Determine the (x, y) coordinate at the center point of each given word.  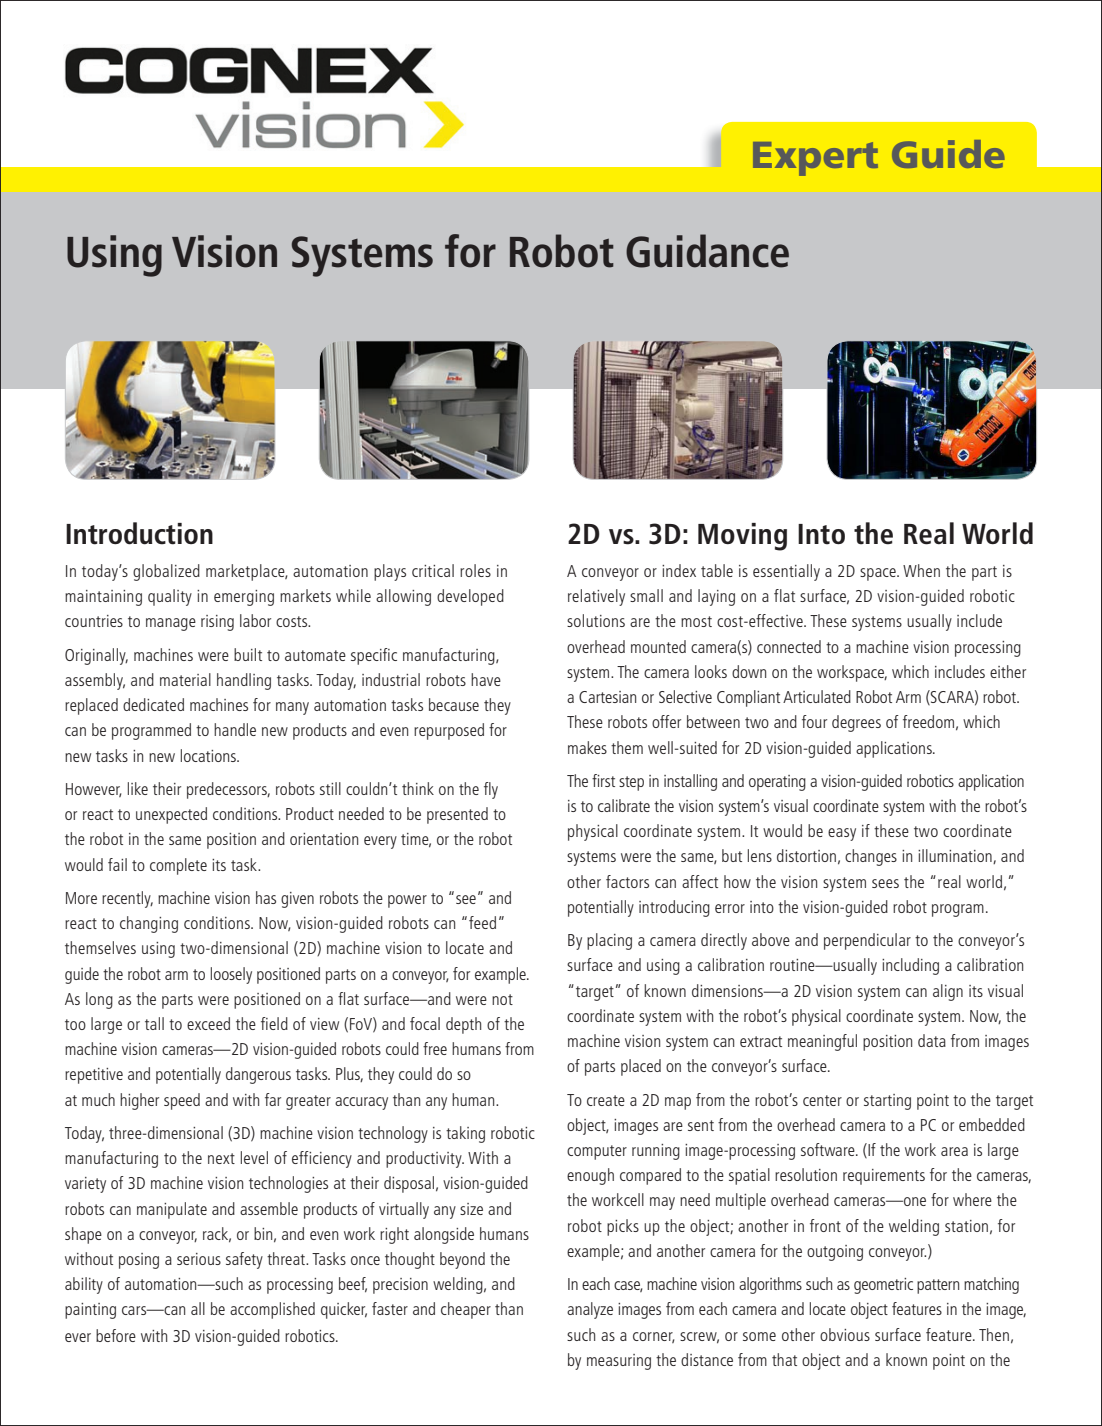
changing (149, 924)
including (910, 966)
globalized (166, 572)
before (116, 1335)
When (921, 570)
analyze (590, 1310)
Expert (815, 159)
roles (475, 570)
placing (609, 941)
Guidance (707, 251)
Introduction (139, 533)
